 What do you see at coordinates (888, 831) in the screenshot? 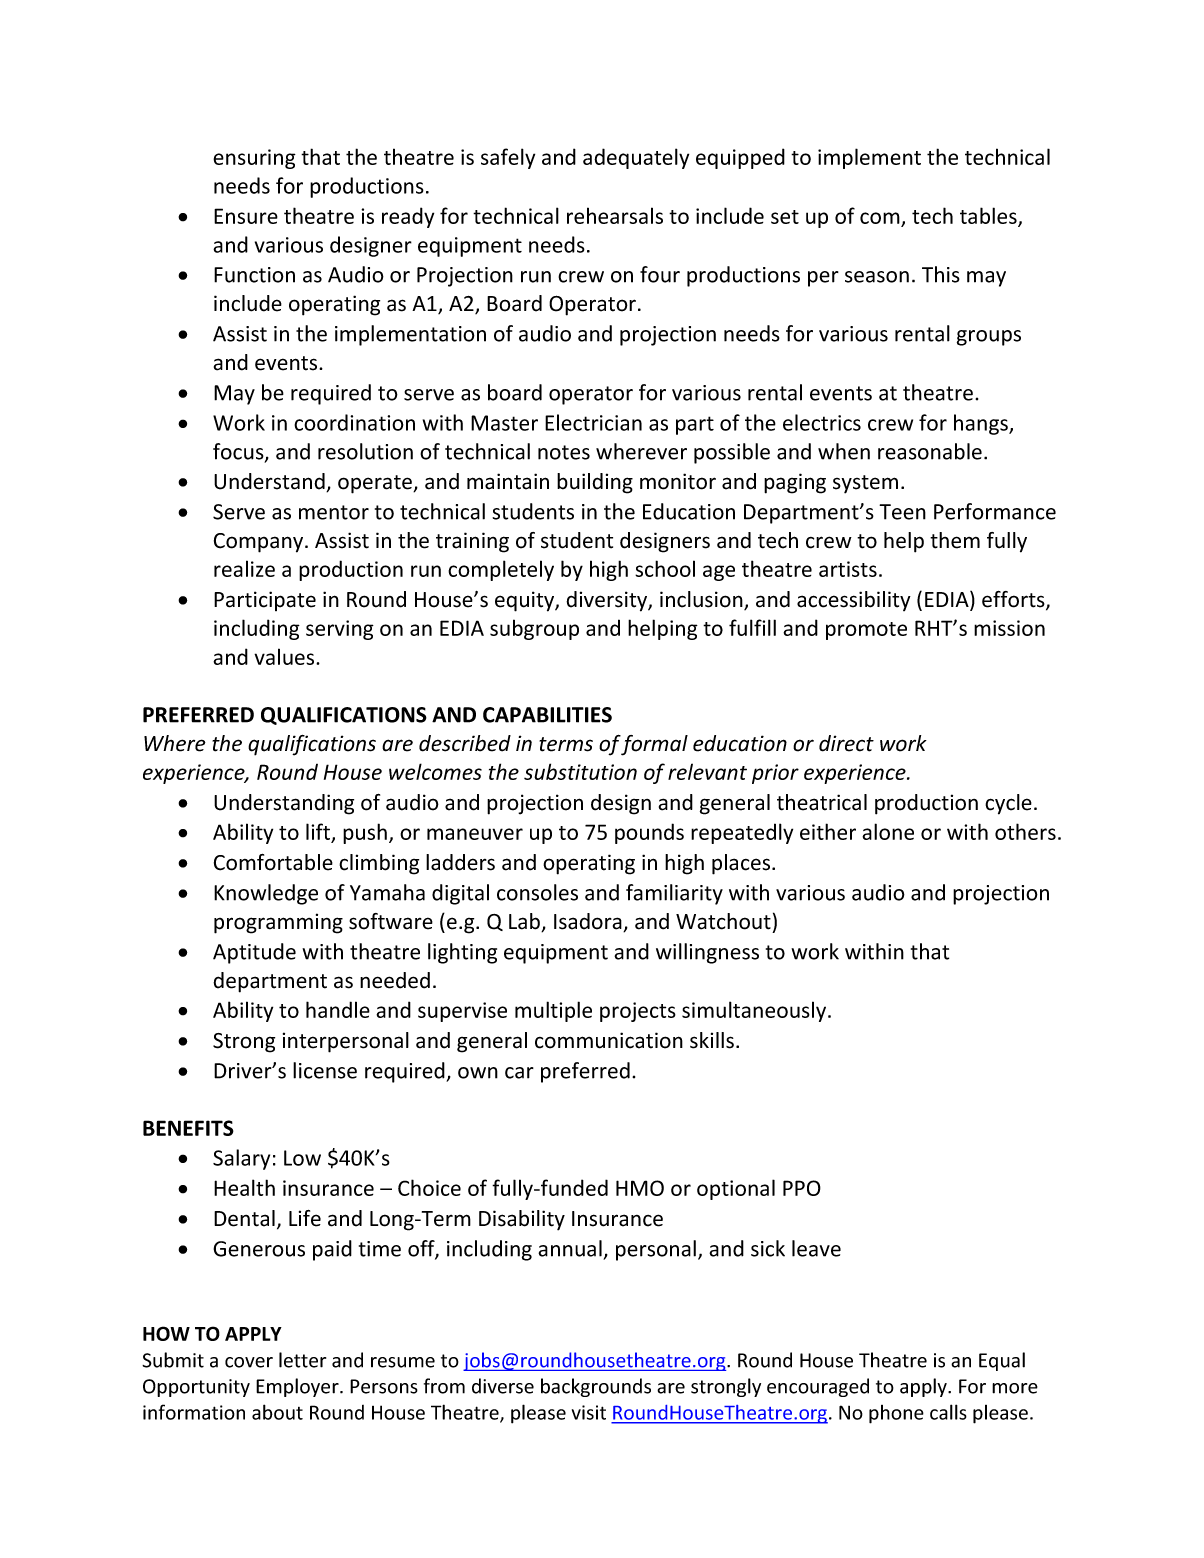
I see `alone` at bounding box center [888, 831].
